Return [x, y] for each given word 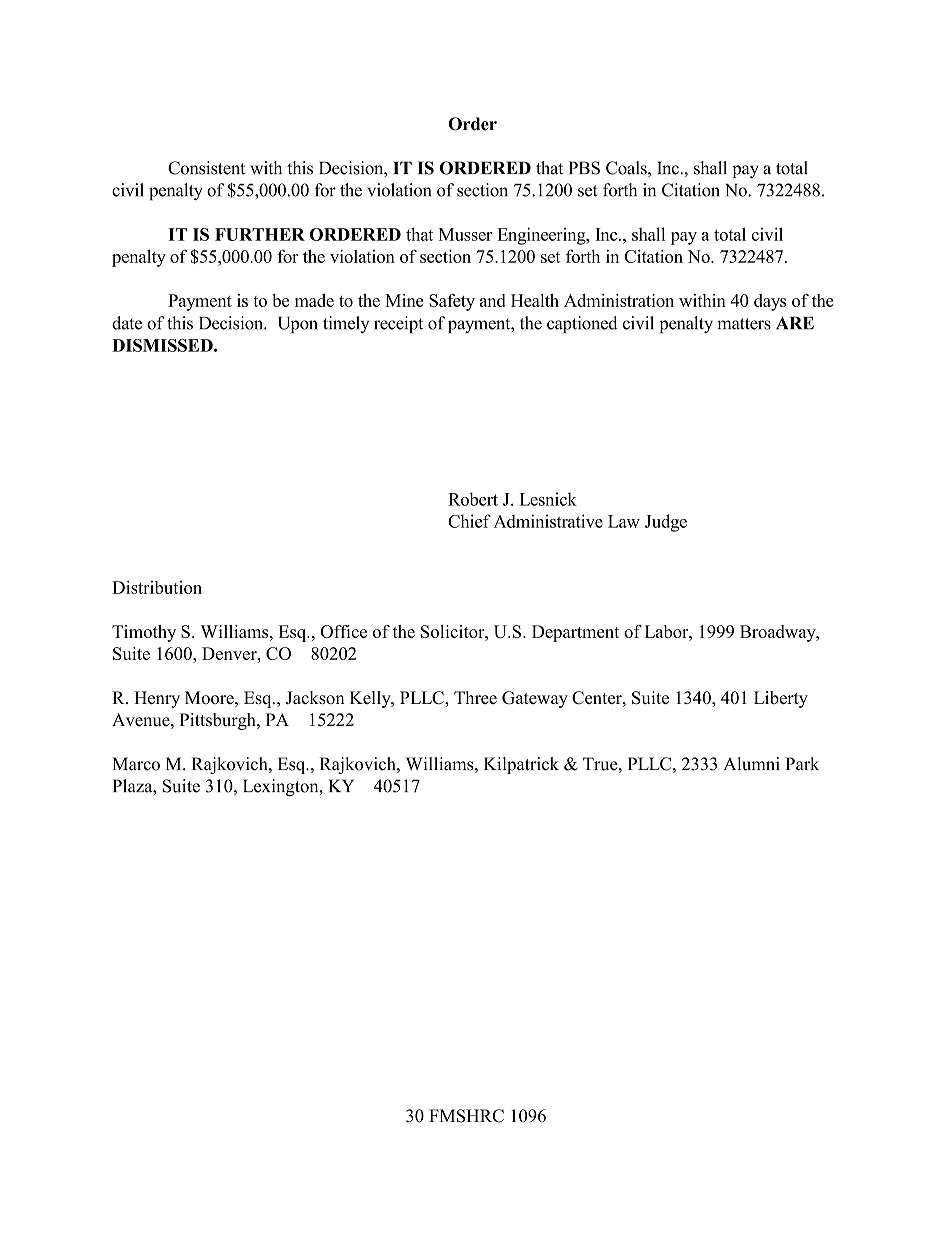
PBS [584, 168]
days [770, 302]
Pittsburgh [219, 721]
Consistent [206, 168]
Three [475, 697]
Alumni [751, 764]
